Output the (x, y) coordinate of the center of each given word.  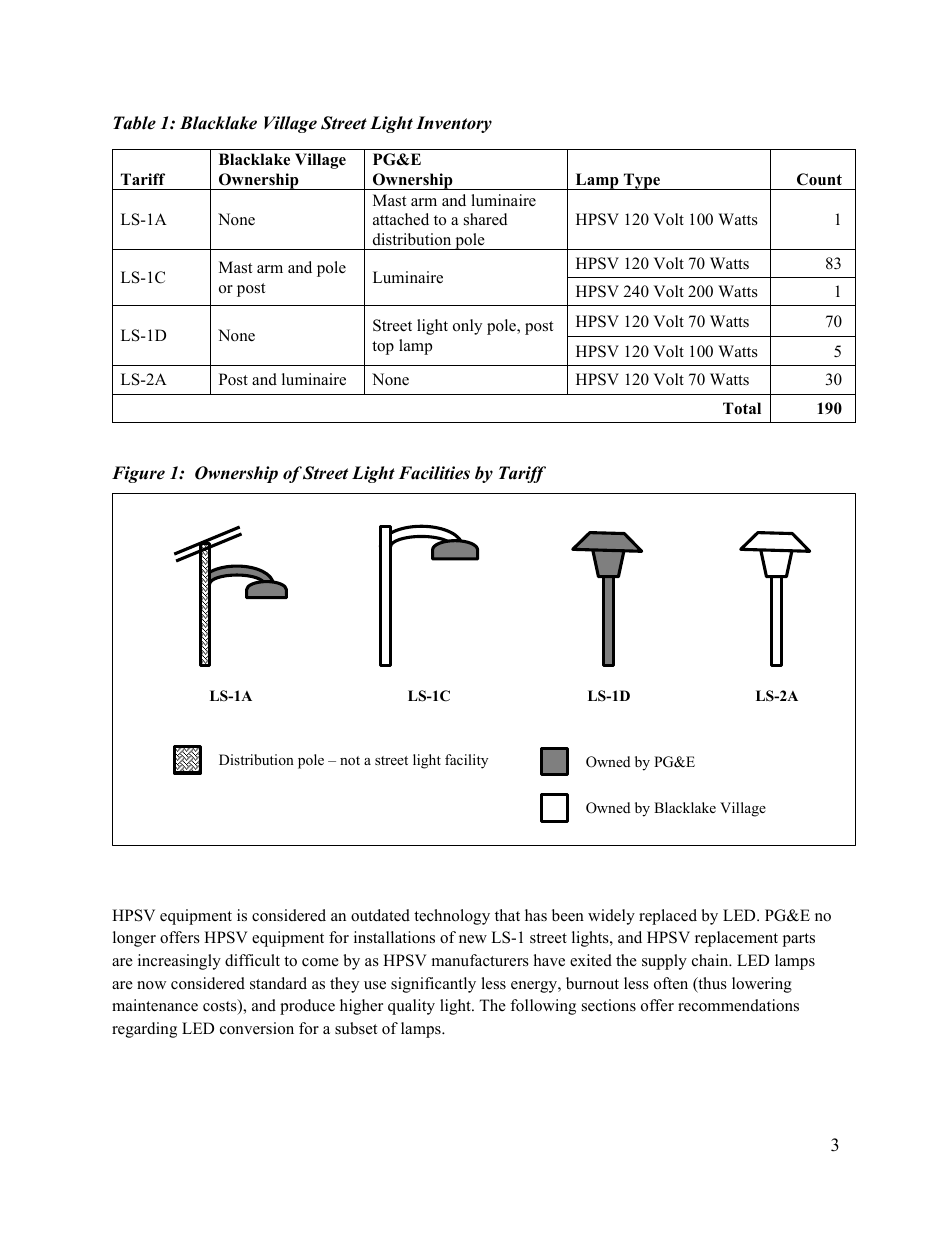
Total (742, 408)
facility (466, 761)
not (350, 760)
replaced (668, 917)
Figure (138, 474)
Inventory (454, 124)
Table (134, 123)
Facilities (434, 473)
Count (819, 179)
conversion (257, 1028)
